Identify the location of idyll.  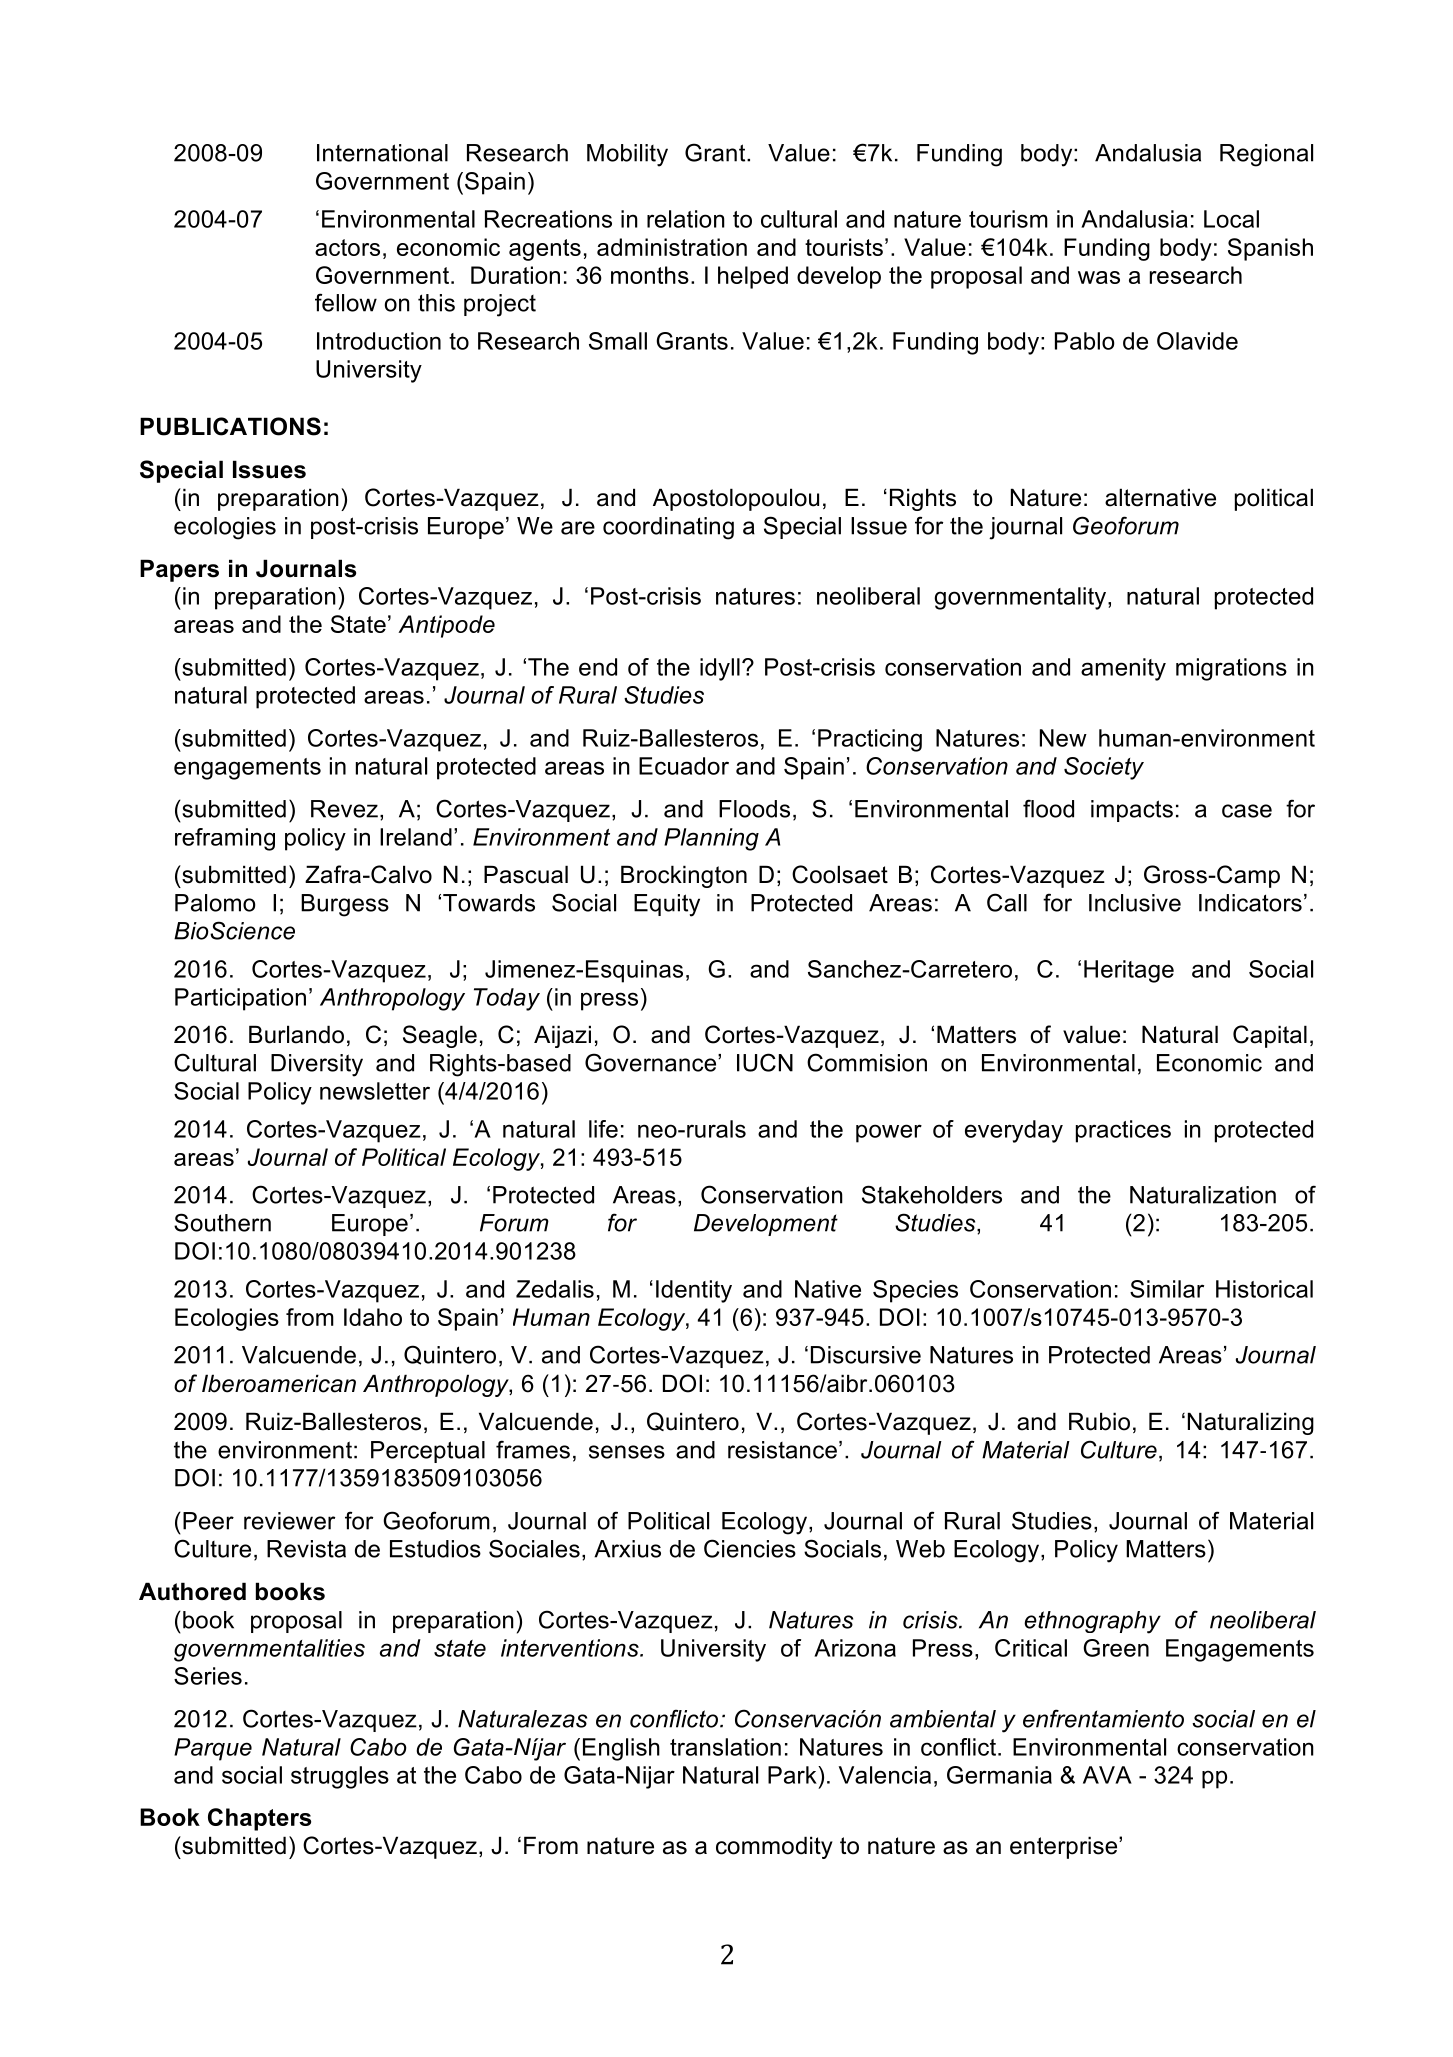
(720, 669).
